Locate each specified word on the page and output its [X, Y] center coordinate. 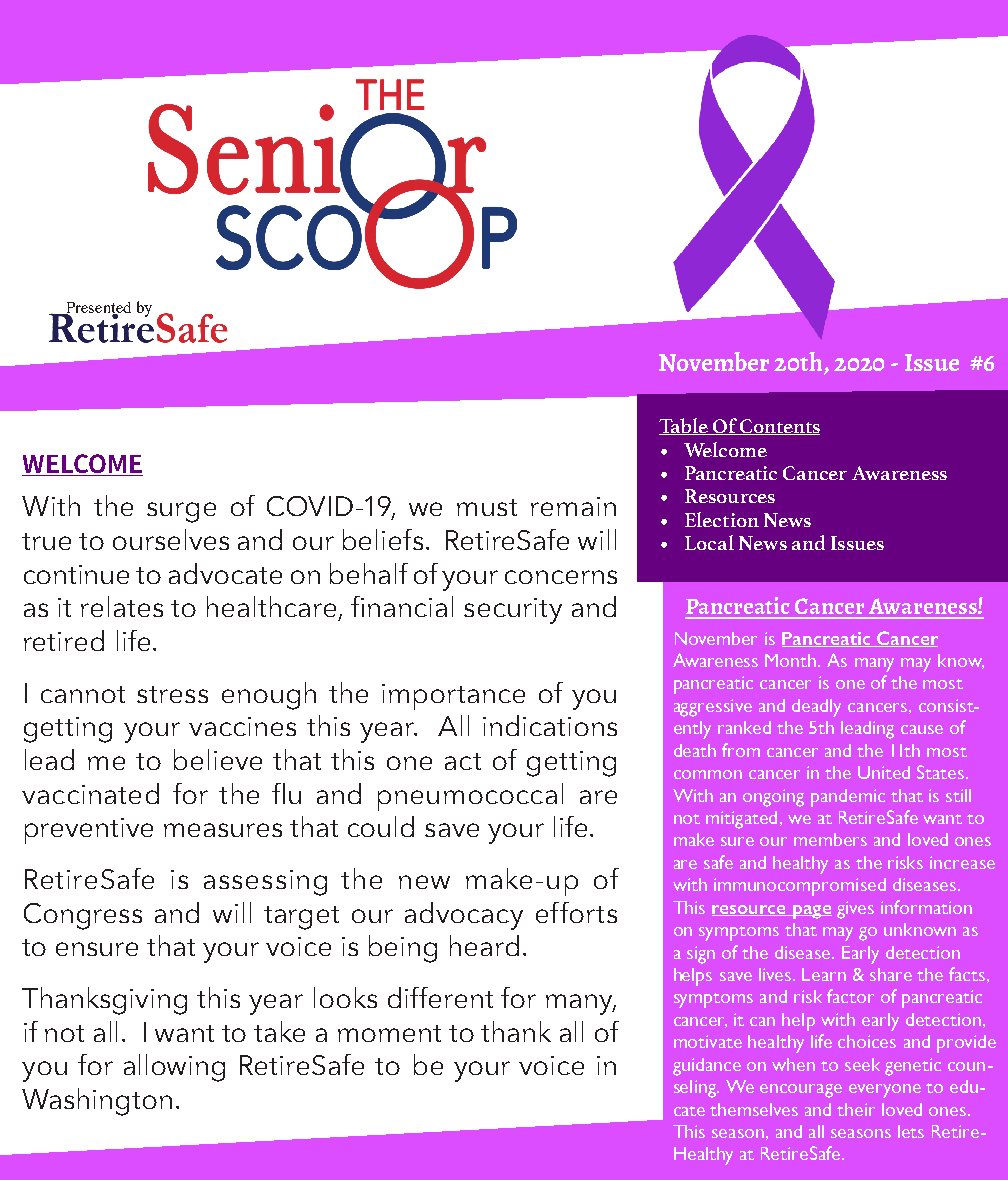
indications [550, 725]
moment [389, 1033]
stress [172, 694]
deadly [816, 708]
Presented [97, 308]
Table [684, 426]
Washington [97, 1102]
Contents [779, 427]
